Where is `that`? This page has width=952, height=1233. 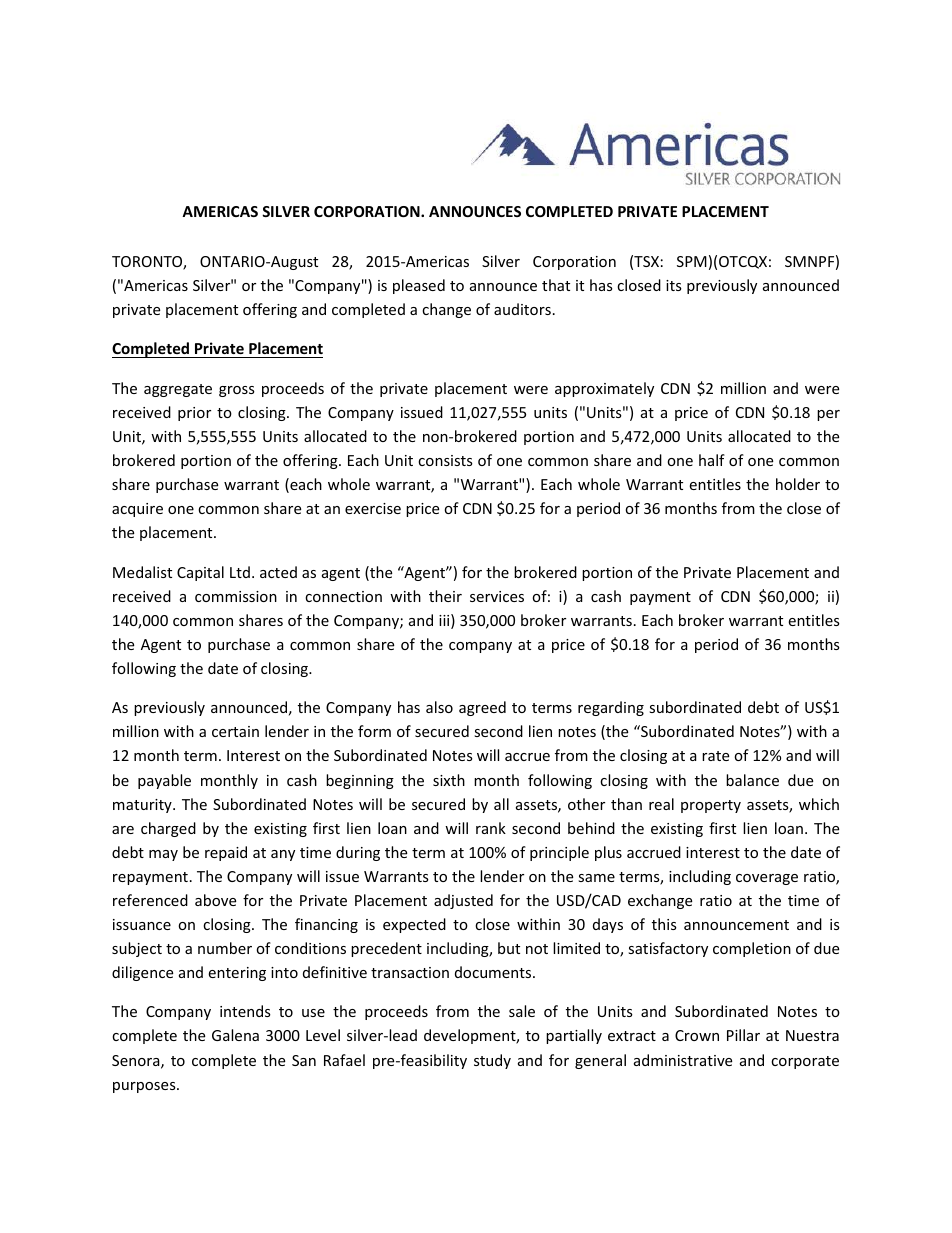 that is located at coordinates (556, 285).
